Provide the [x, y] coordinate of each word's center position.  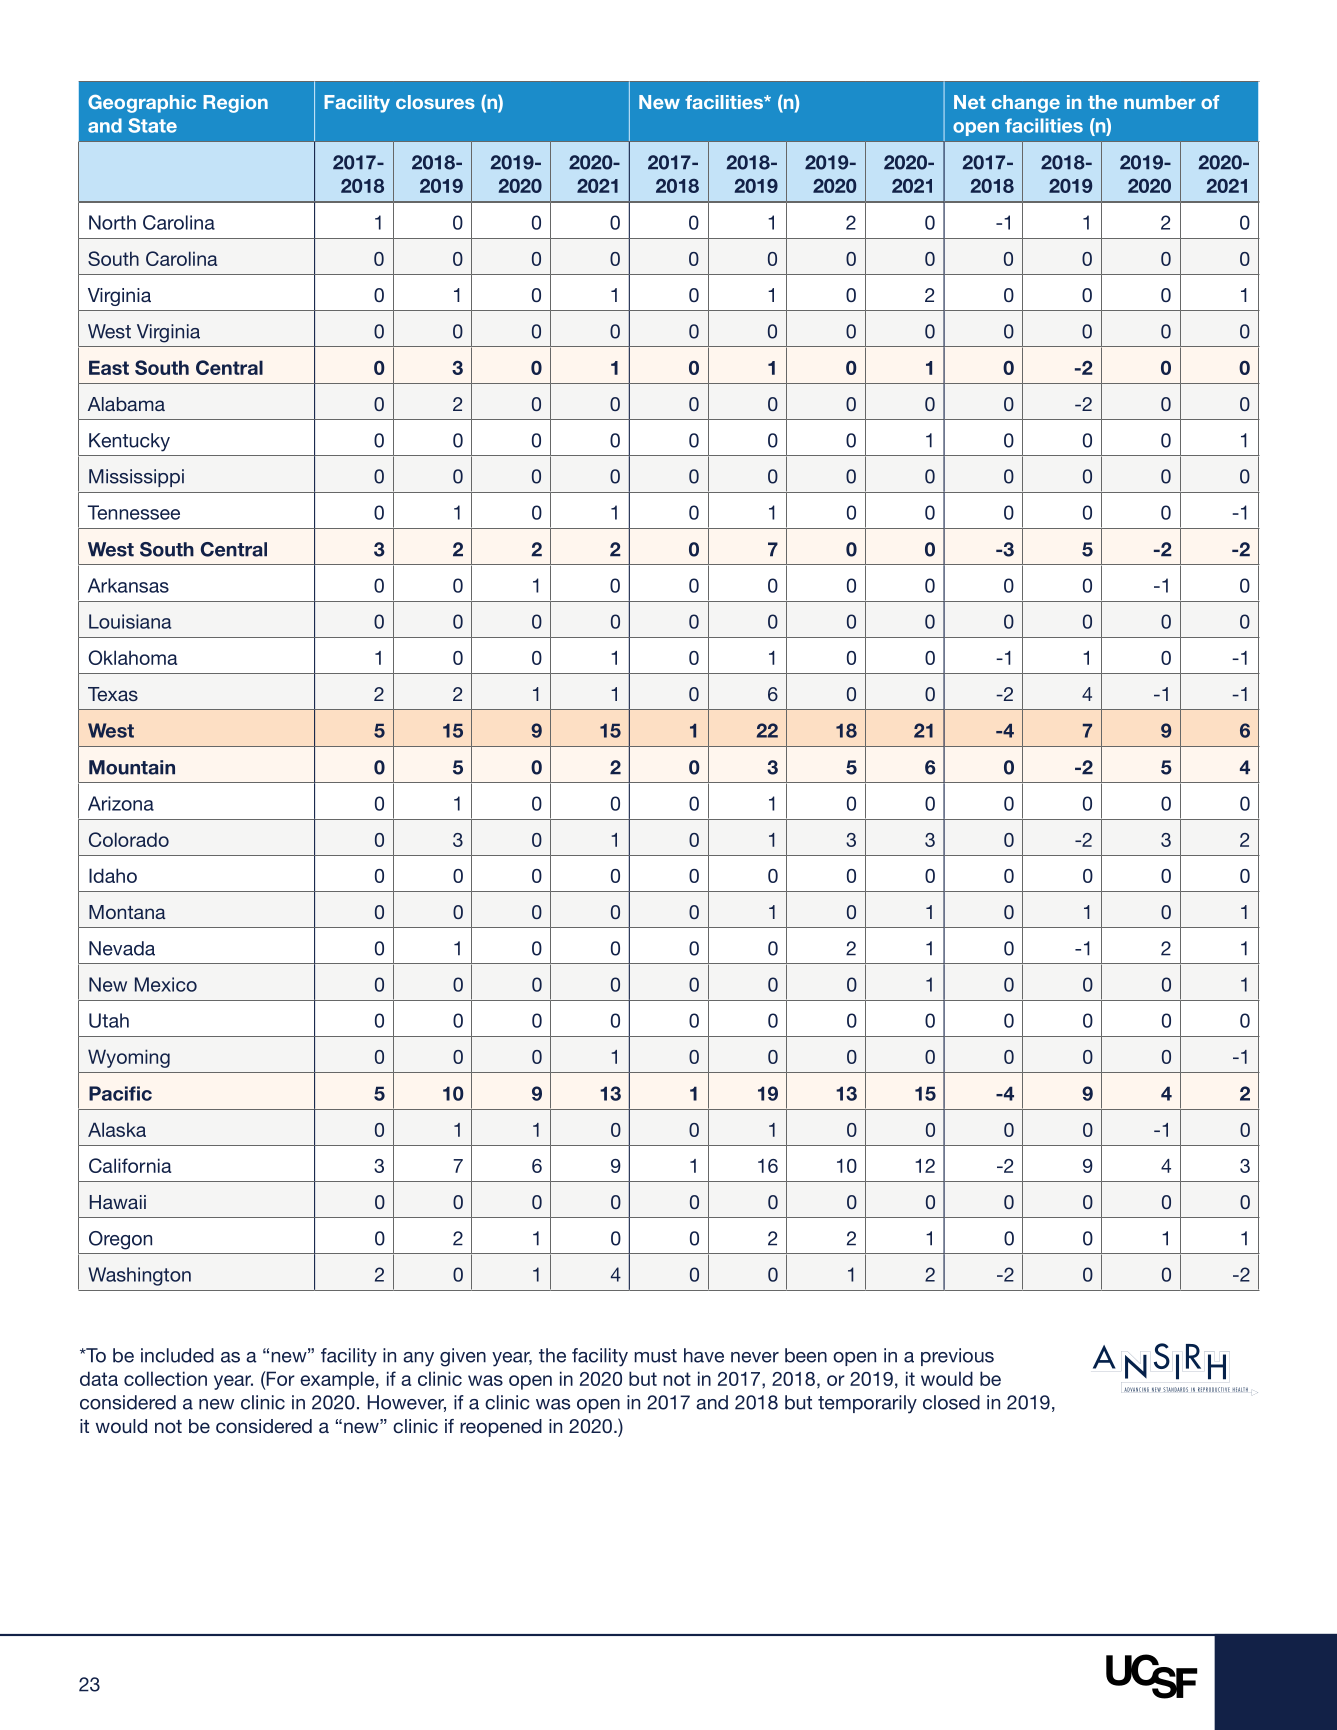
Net [970, 102]
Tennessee [134, 512]
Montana [127, 912]
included [177, 1355]
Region [235, 104]
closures [435, 102]
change [1026, 104]
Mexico [166, 984]
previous [957, 1357]
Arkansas [128, 585]
